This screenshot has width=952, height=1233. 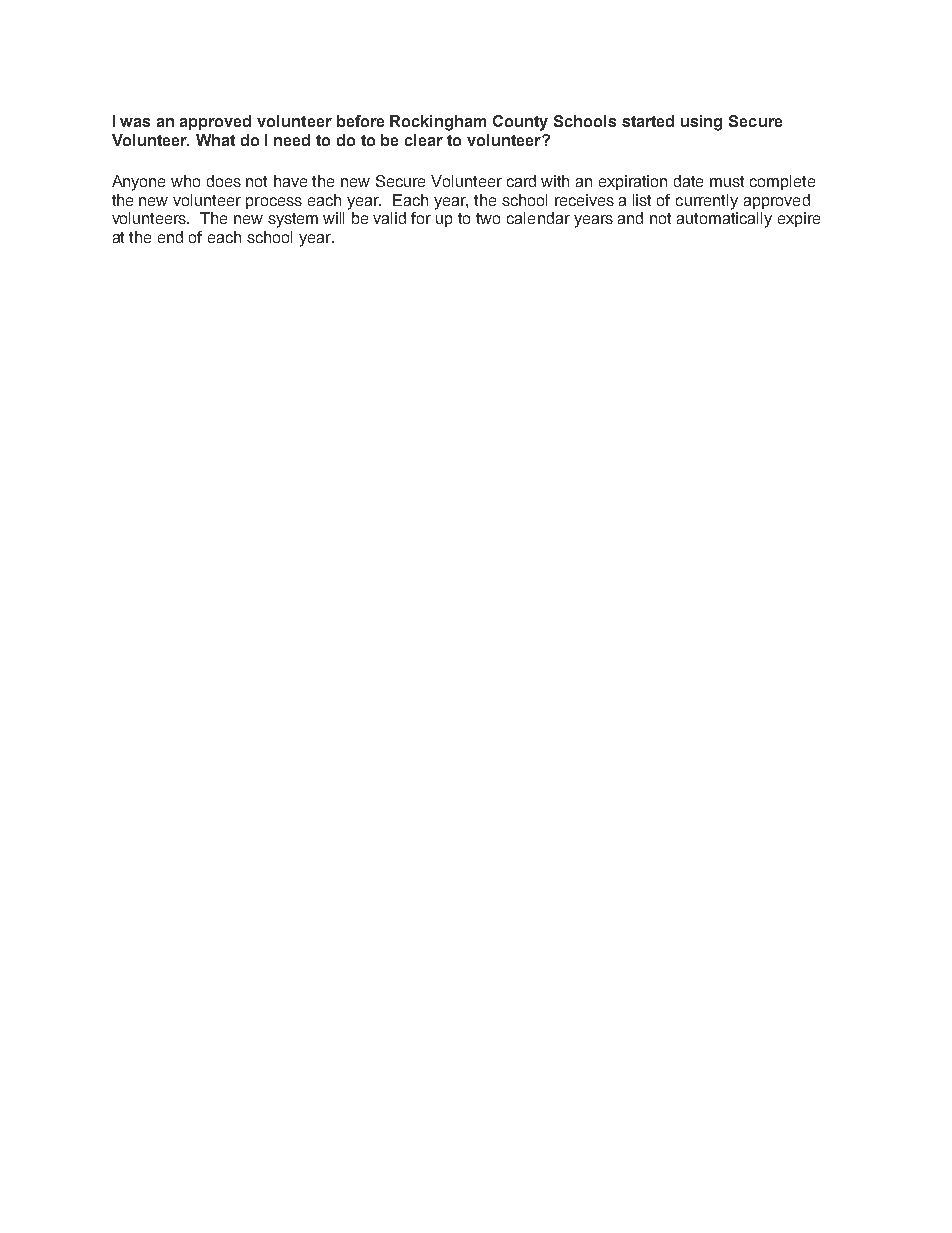 What do you see at coordinates (293, 220) in the screenshot?
I see `system` at bounding box center [293, 220].
